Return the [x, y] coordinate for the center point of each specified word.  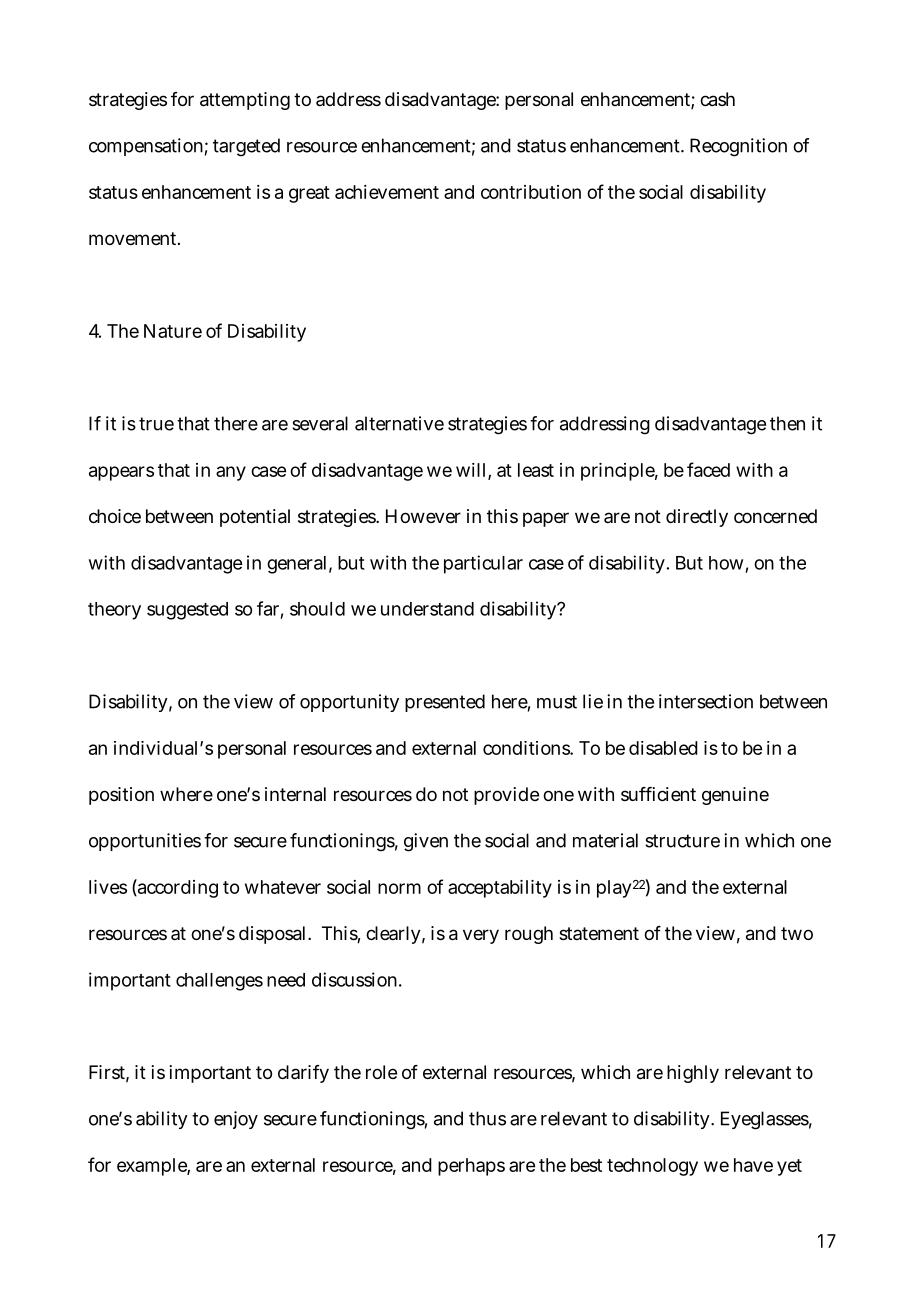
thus [487, 1118]
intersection [706, 701]
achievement [387, 192]
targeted [246, 147]
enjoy [236, 1120]
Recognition [738, 147]
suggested [187, 611]
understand [427, 609]
